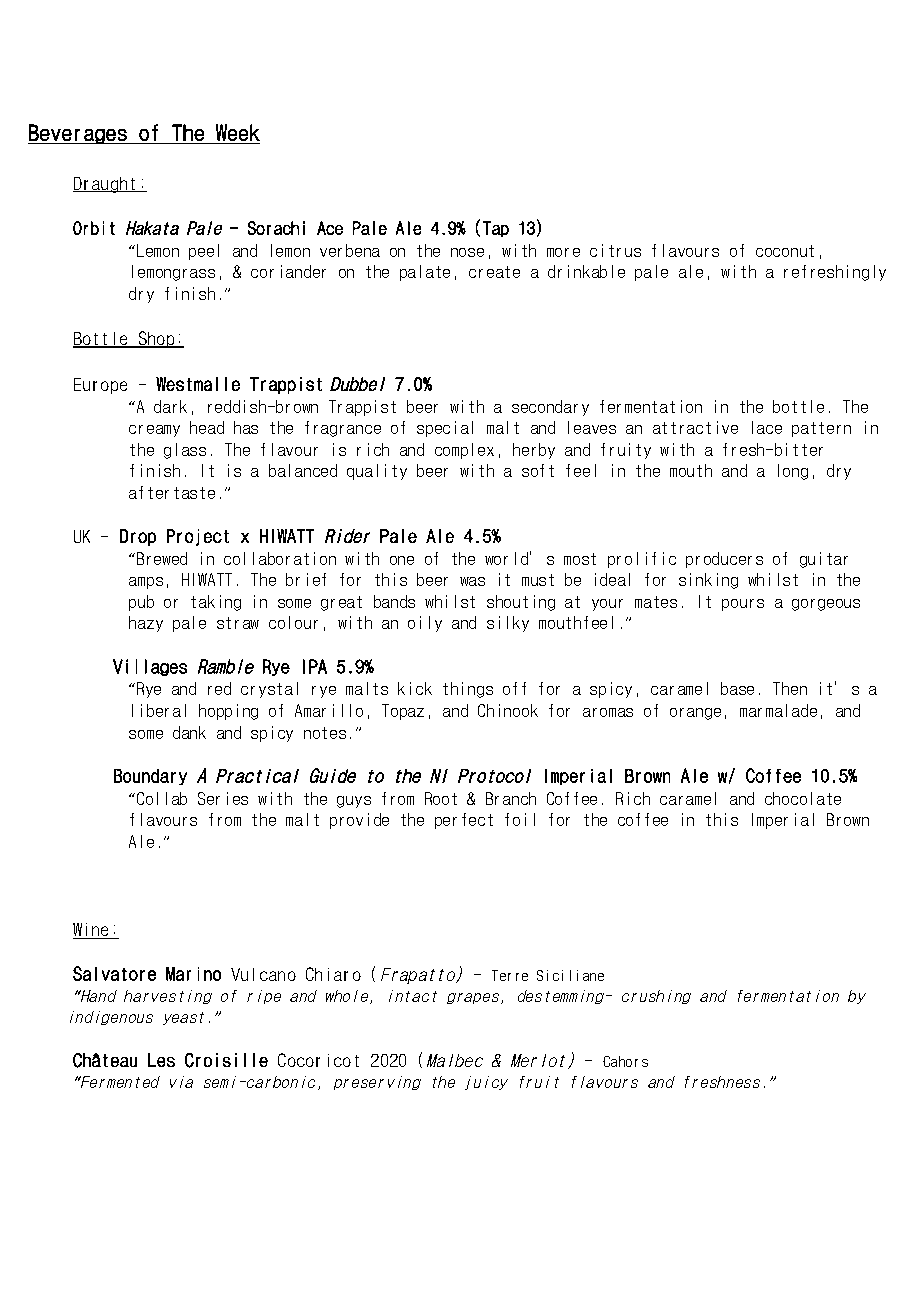 Image resolution: width=924 pixels, height=1307 pixels. I want to click on Terre, so click(510, 975).
